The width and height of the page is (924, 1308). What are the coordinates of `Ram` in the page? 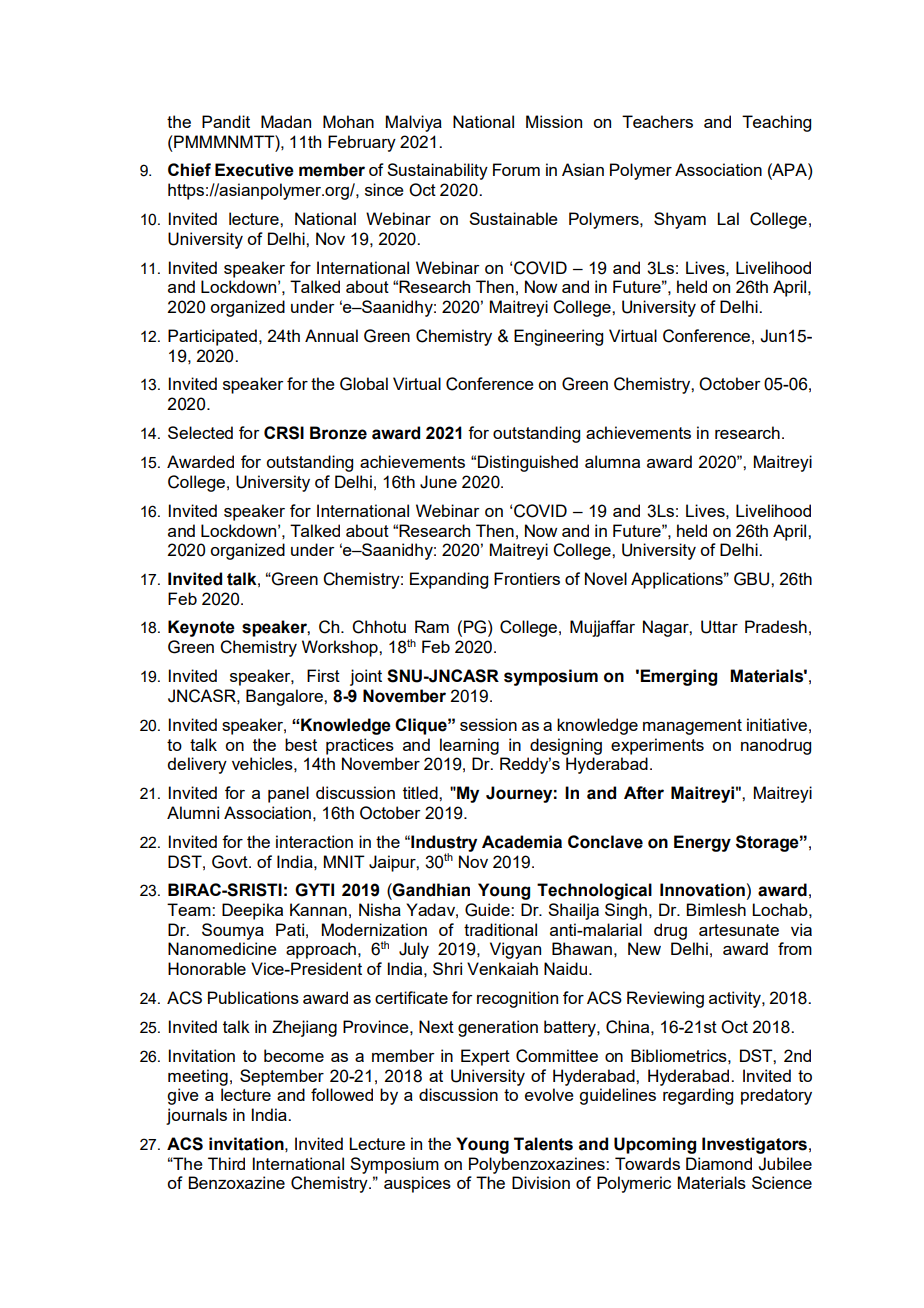 It's located at (432, 626).
